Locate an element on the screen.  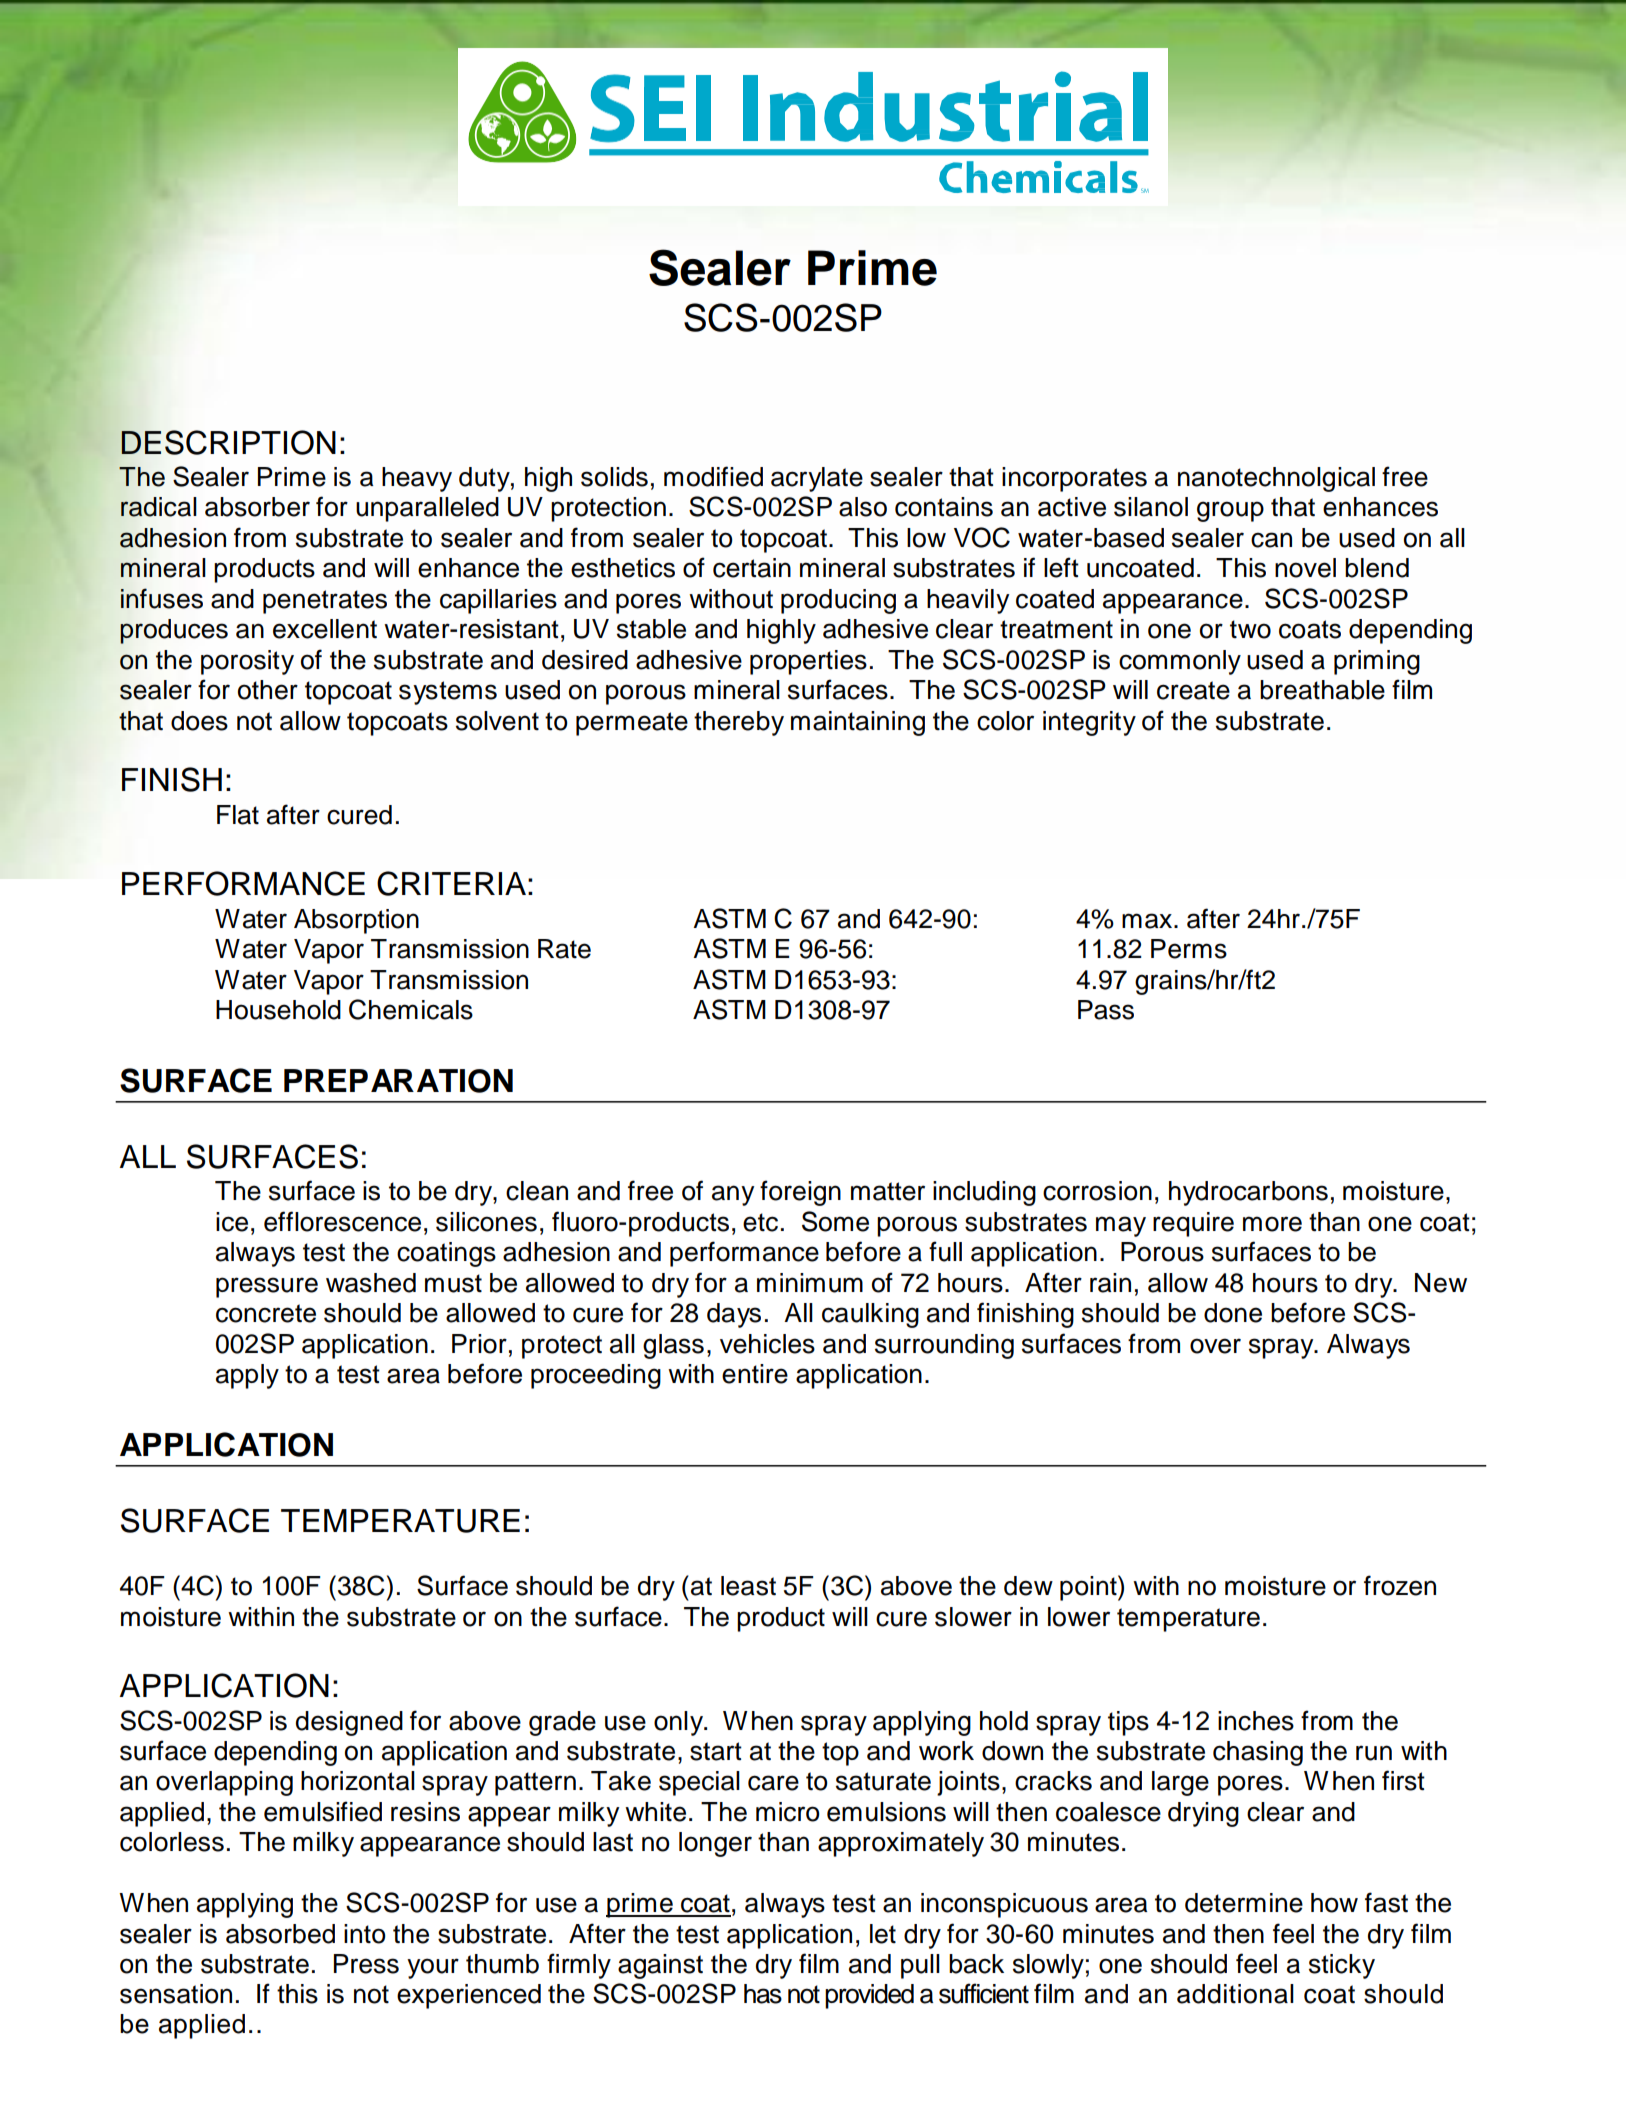
more is located at coordinates (1272, 1224).
